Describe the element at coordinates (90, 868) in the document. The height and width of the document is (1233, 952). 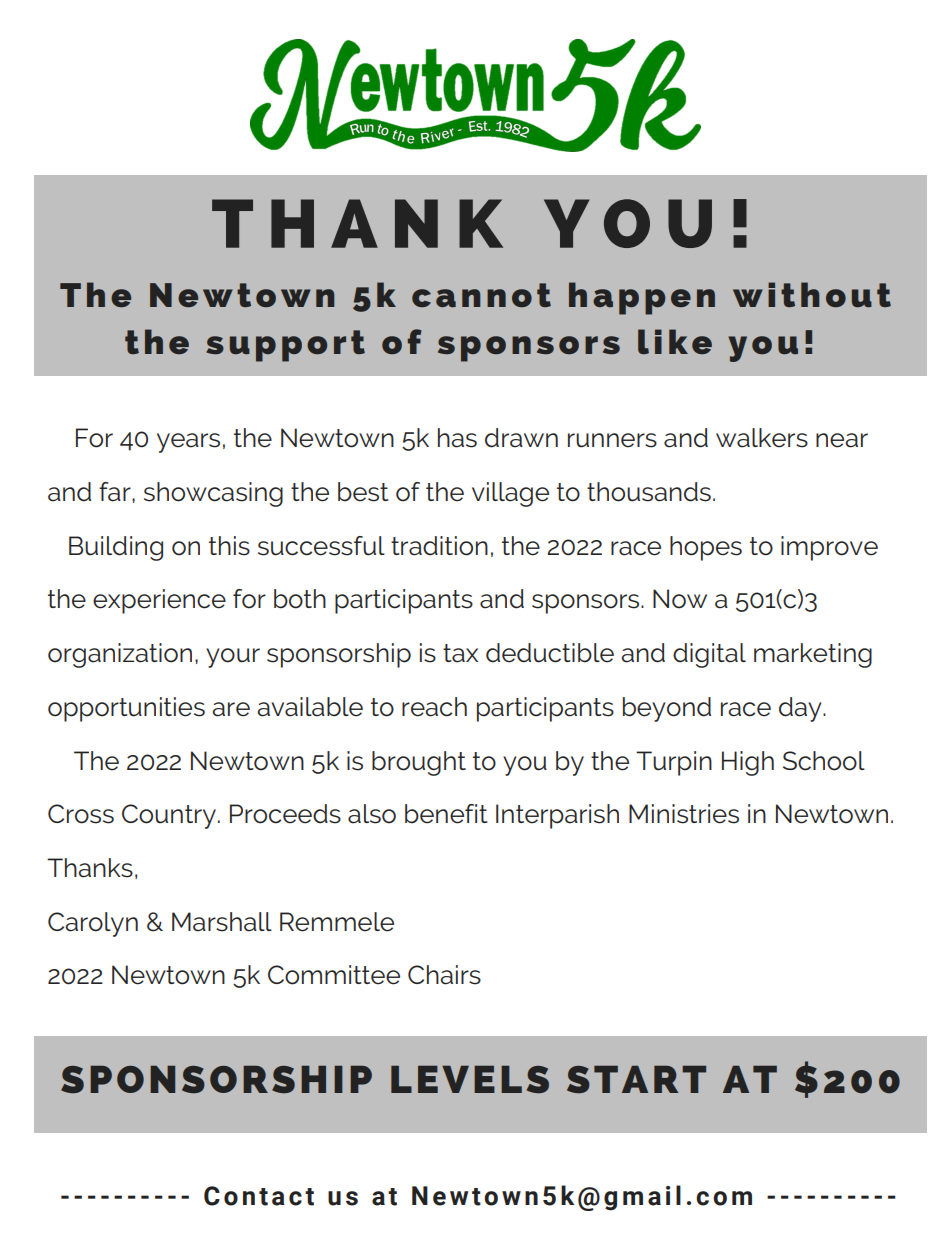
I see `Thanks` at that location.
